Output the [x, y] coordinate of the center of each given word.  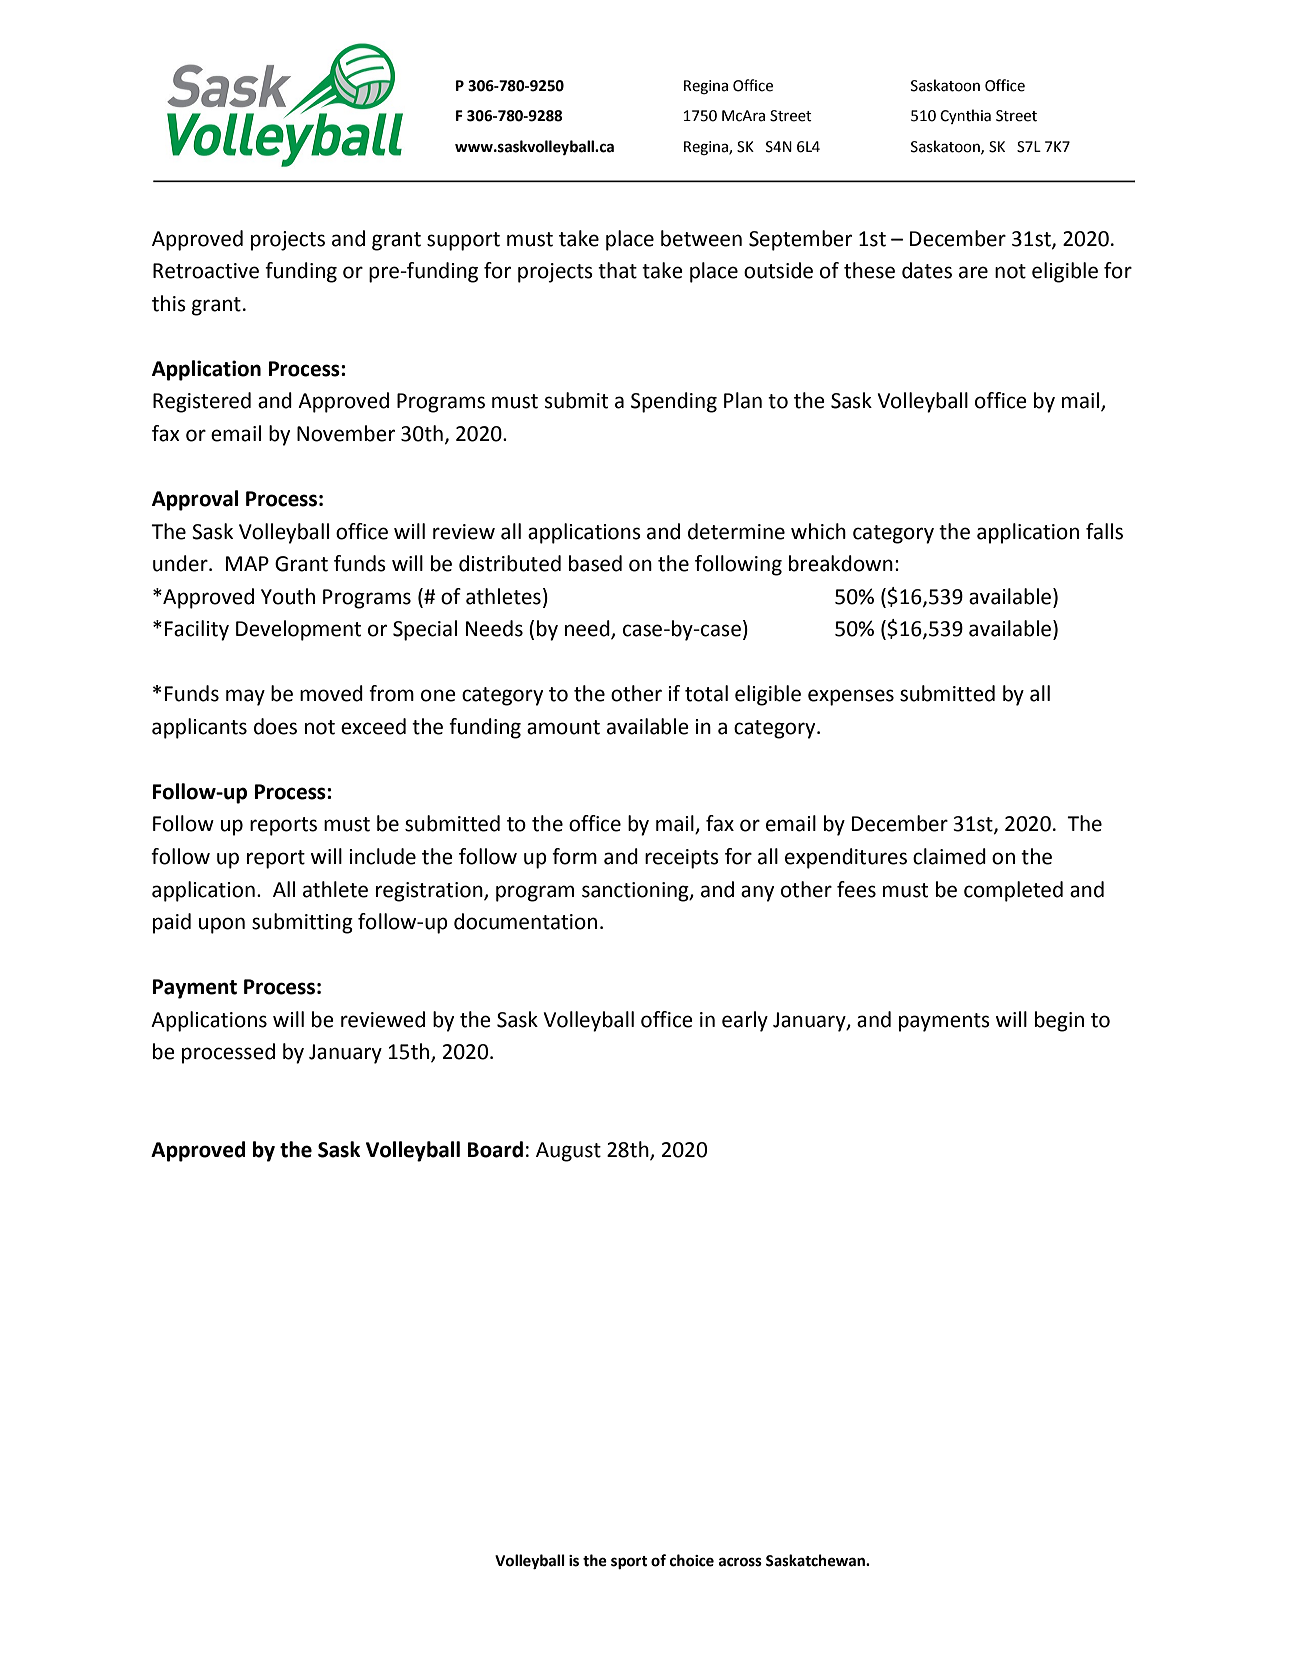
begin [1059, 1021]
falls [1104, 531]
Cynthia [965, 116]
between [701, 238]
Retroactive [206, 271]
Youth [288, 596]
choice [692, 1560]
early [745, 1021]
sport [629, 1562]
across [740, 1562]
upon [222, 925]
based [595, 563]
